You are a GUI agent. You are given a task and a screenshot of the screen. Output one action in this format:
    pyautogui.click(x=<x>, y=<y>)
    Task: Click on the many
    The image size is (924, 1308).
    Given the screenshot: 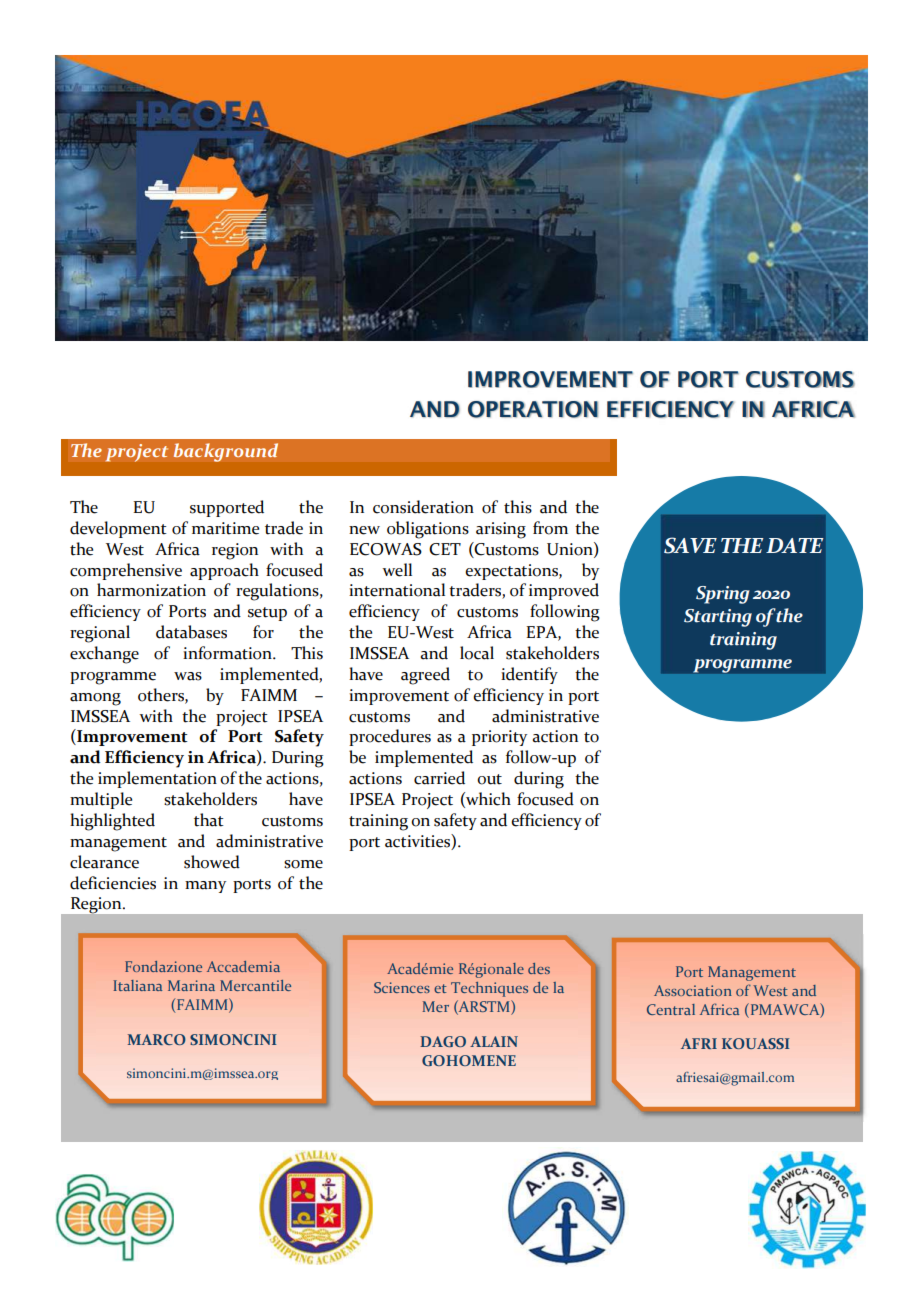 What is the action you would take?
    pyautogui.click(x=205, y=887)
